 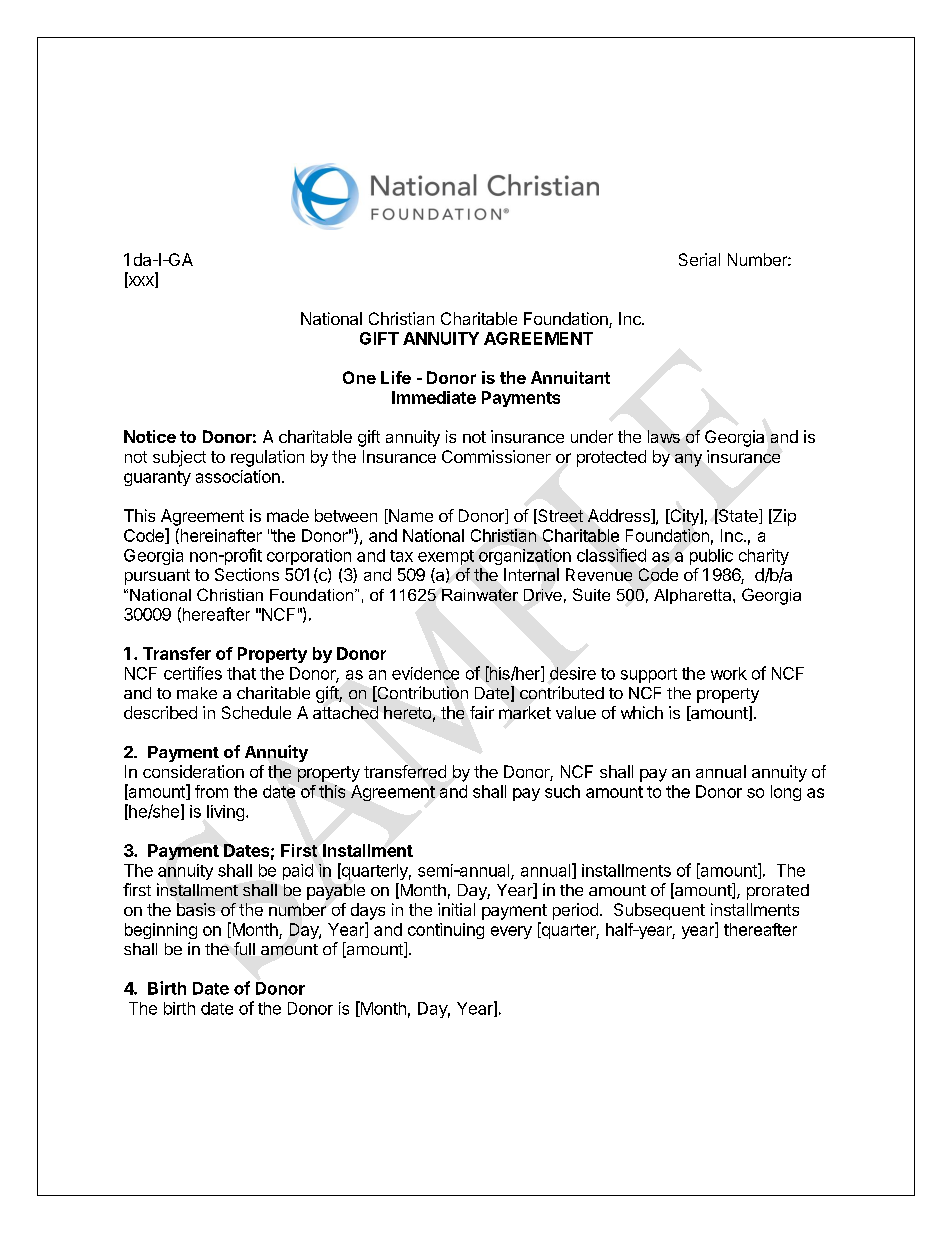 What do you see at coordinates (244, 948) in the screenshot?
I see `full` at bounding box center [244, 948].
